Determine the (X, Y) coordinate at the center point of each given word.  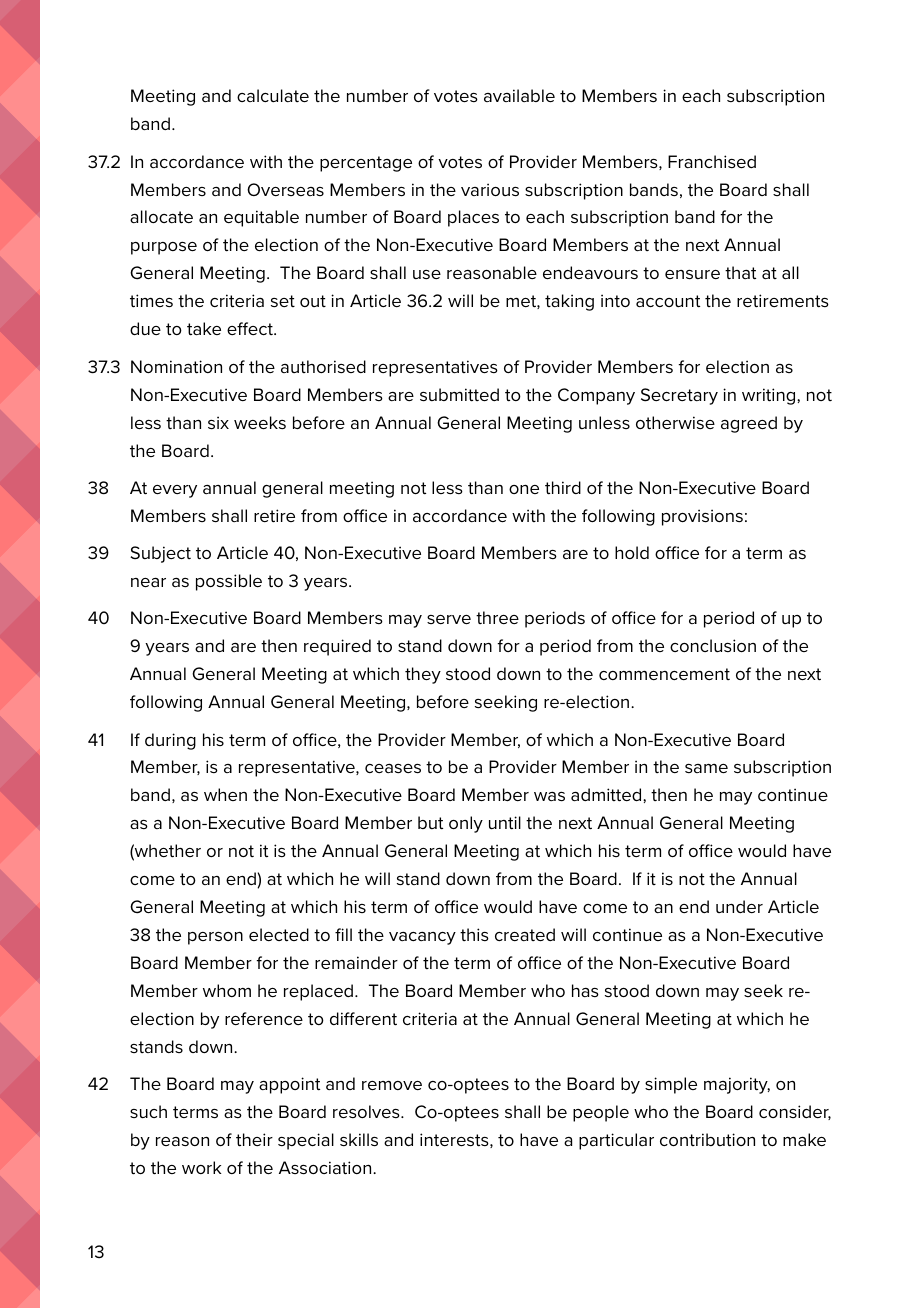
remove (392, 1085)
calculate (273, 95)
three (497, 617)
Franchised (712, 161)
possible (229, 582)
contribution (707, 1139)
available (519, 95)
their (254, 1139)
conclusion (713, 645)
